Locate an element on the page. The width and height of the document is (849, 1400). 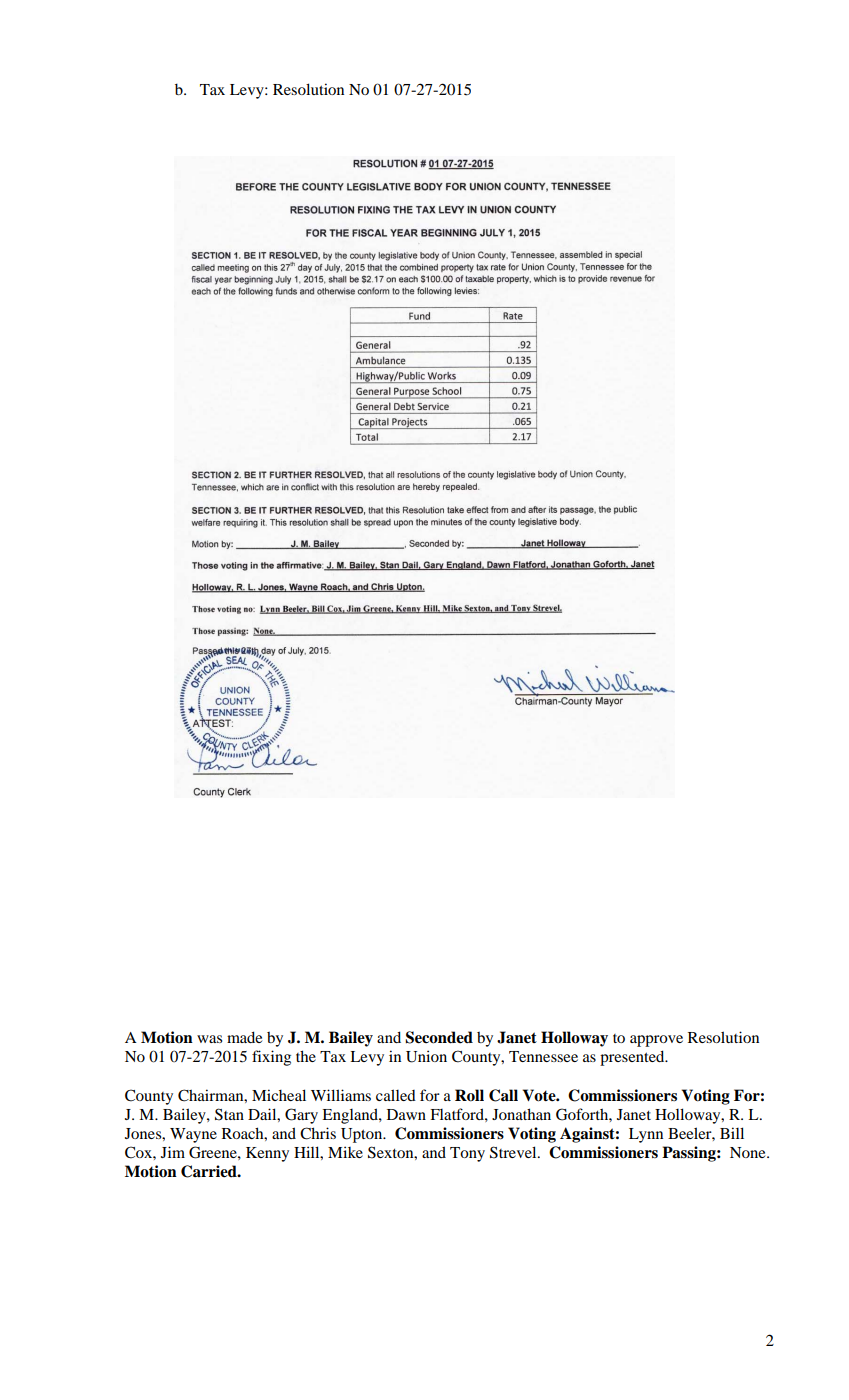
Seconded is located at coordinates (439, 1037).
